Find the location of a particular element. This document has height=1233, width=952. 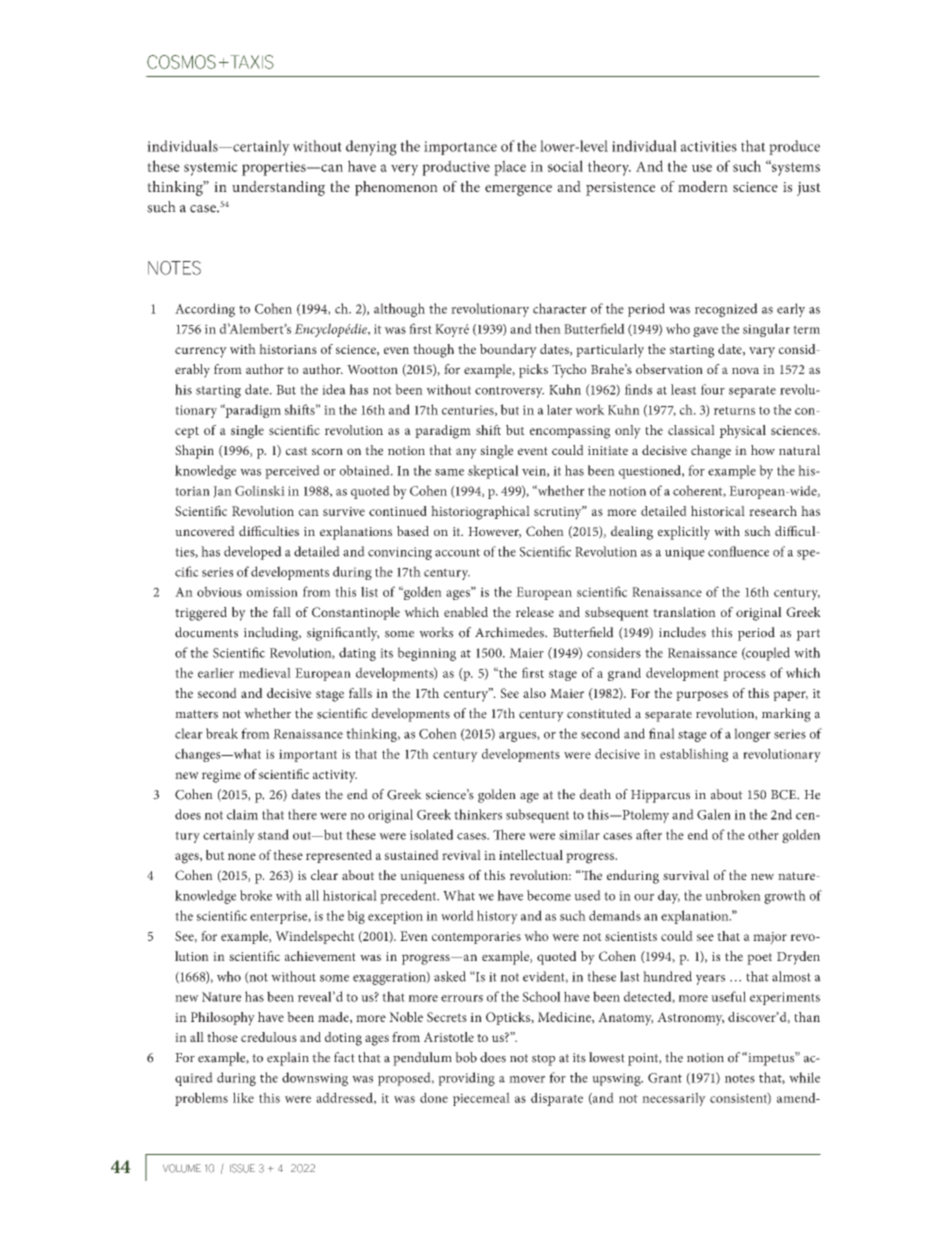

necessarily is located at coordinates (674, 1099).
